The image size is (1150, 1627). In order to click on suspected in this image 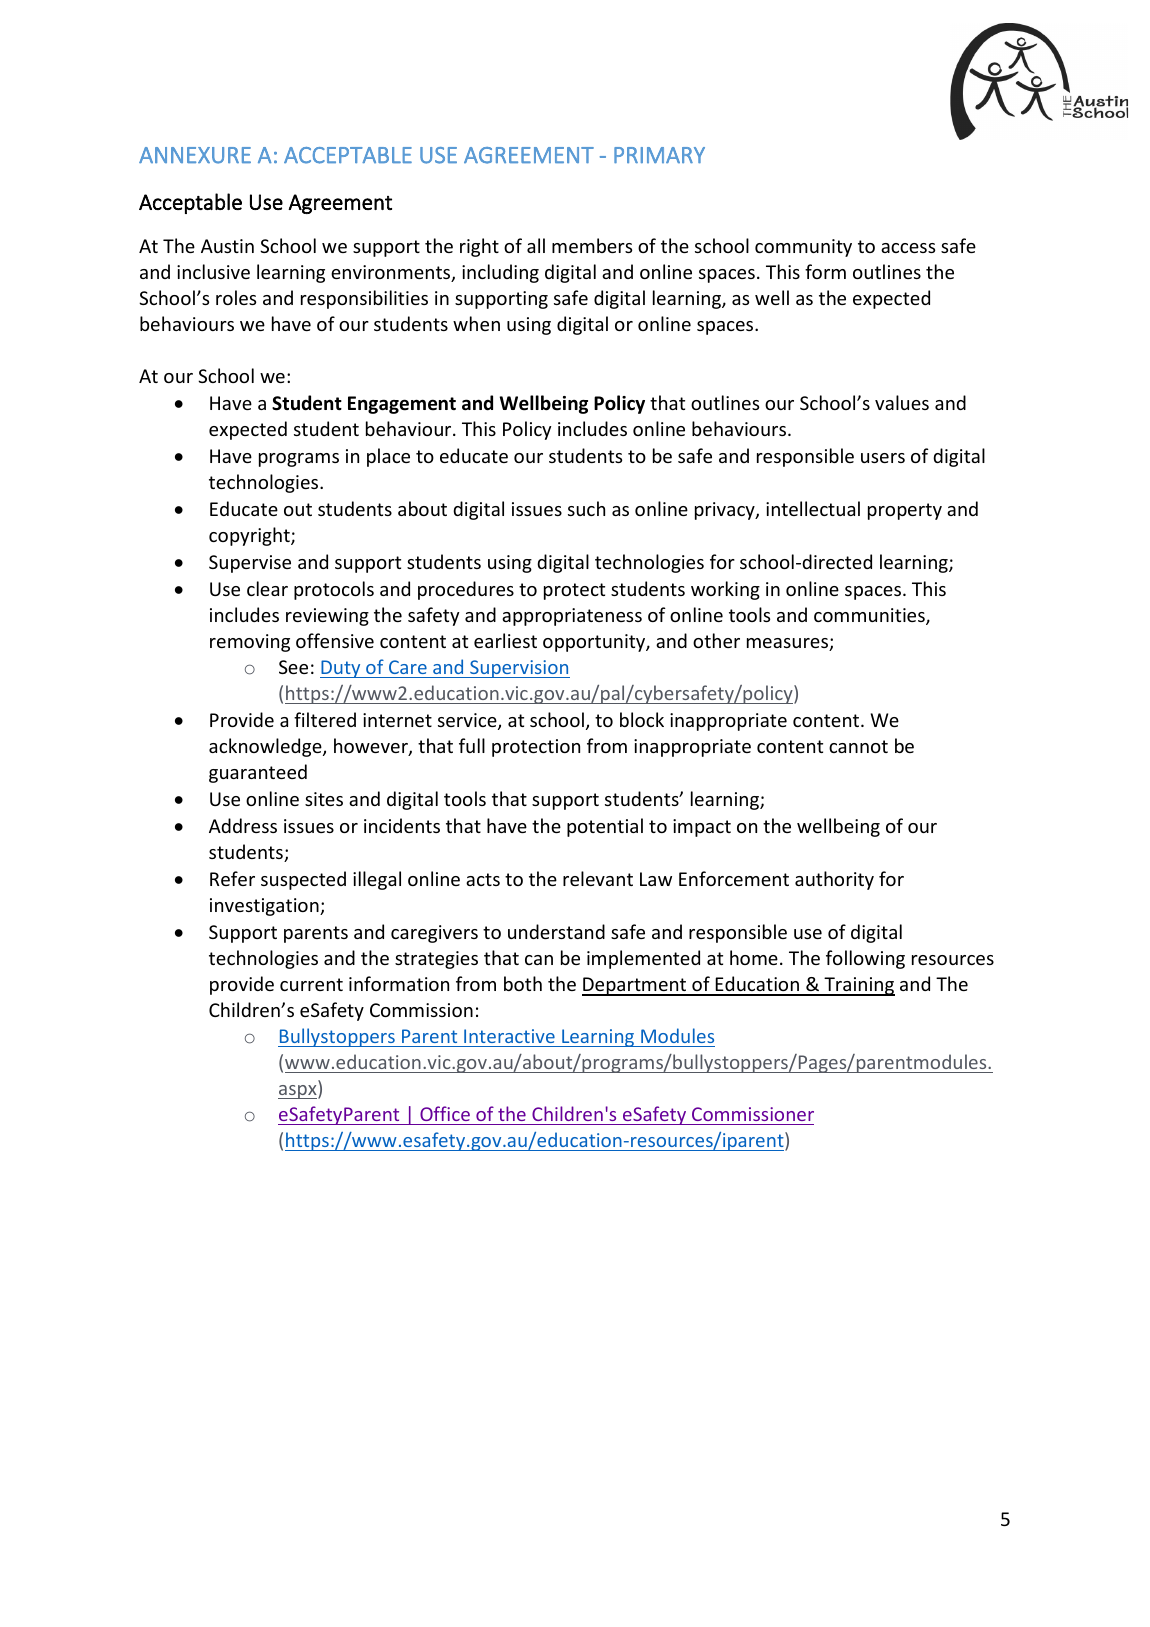, I will do `click(303, 880)`.
